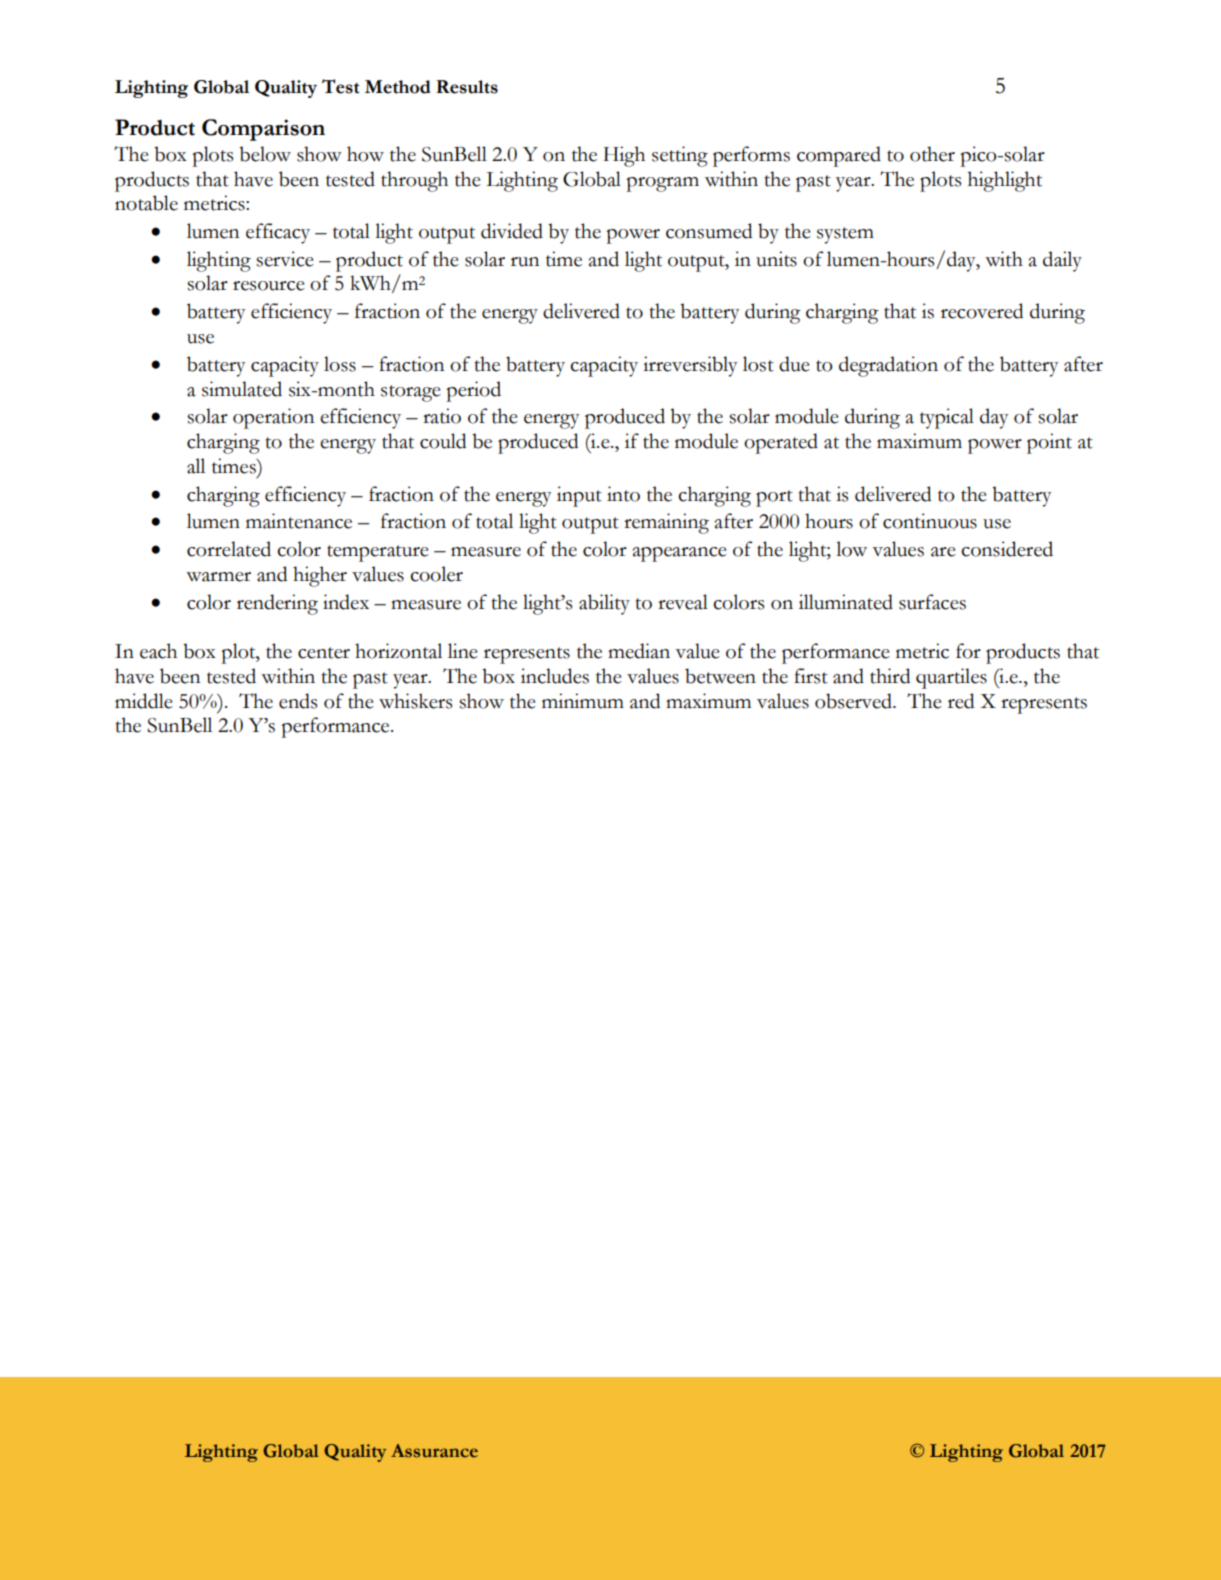  Describe the element at coordinates (298, 701) in the screenshot. I see `ends` at that location.
